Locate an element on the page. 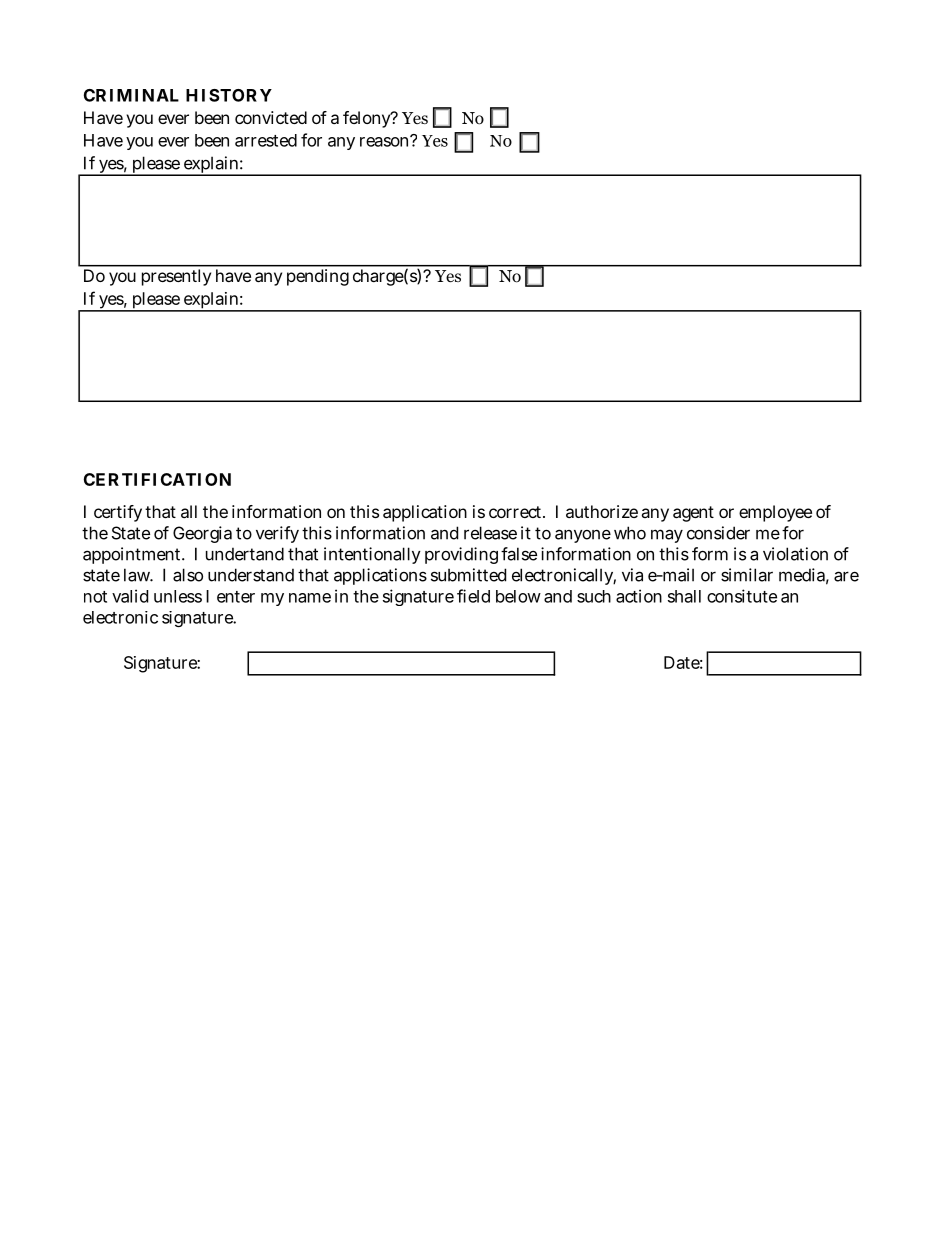 The height and width of the document is (1233, 952). agent is located at coordinates (693, 514).
